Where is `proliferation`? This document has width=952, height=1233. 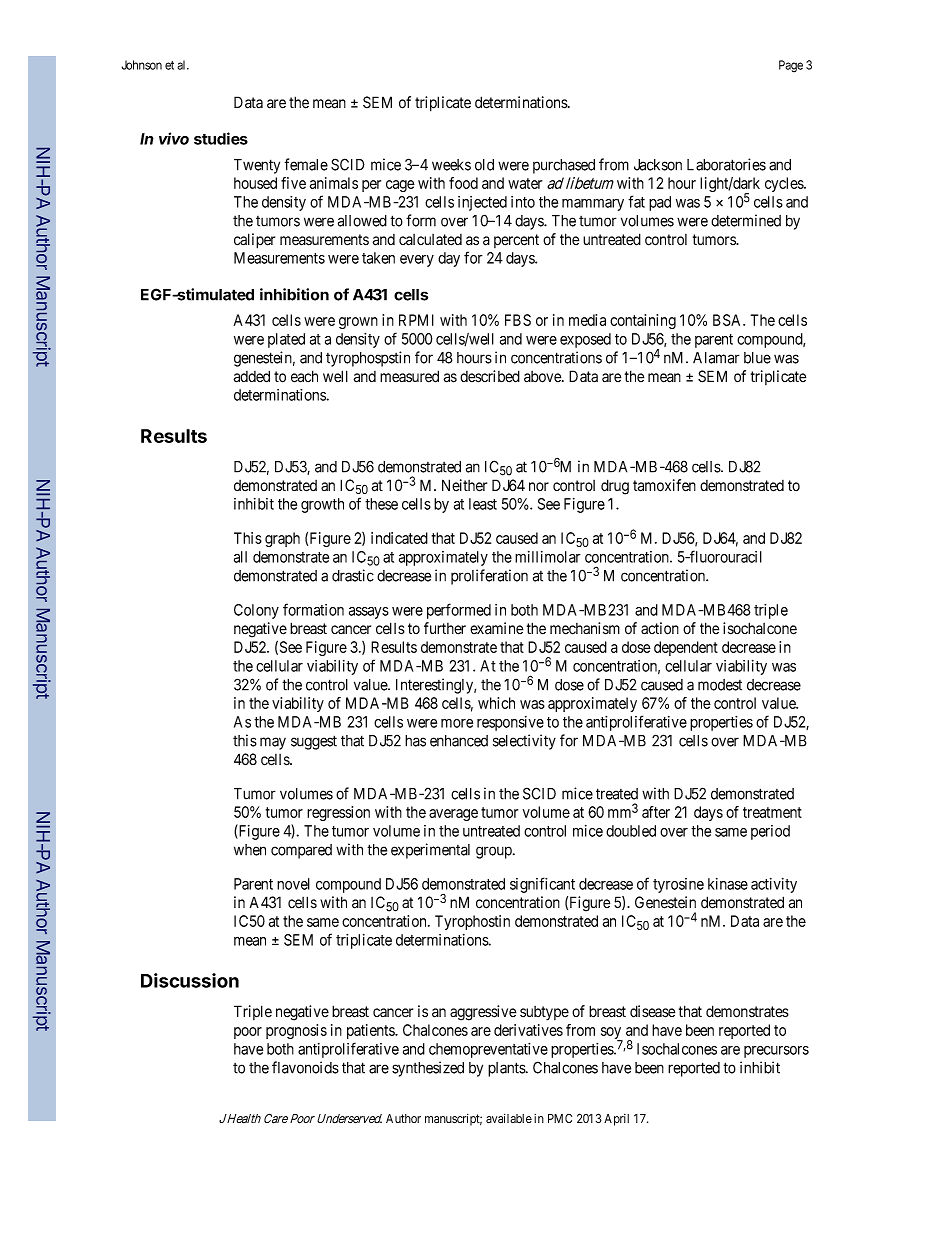 proliferation is located at coordinates (489, 577).
